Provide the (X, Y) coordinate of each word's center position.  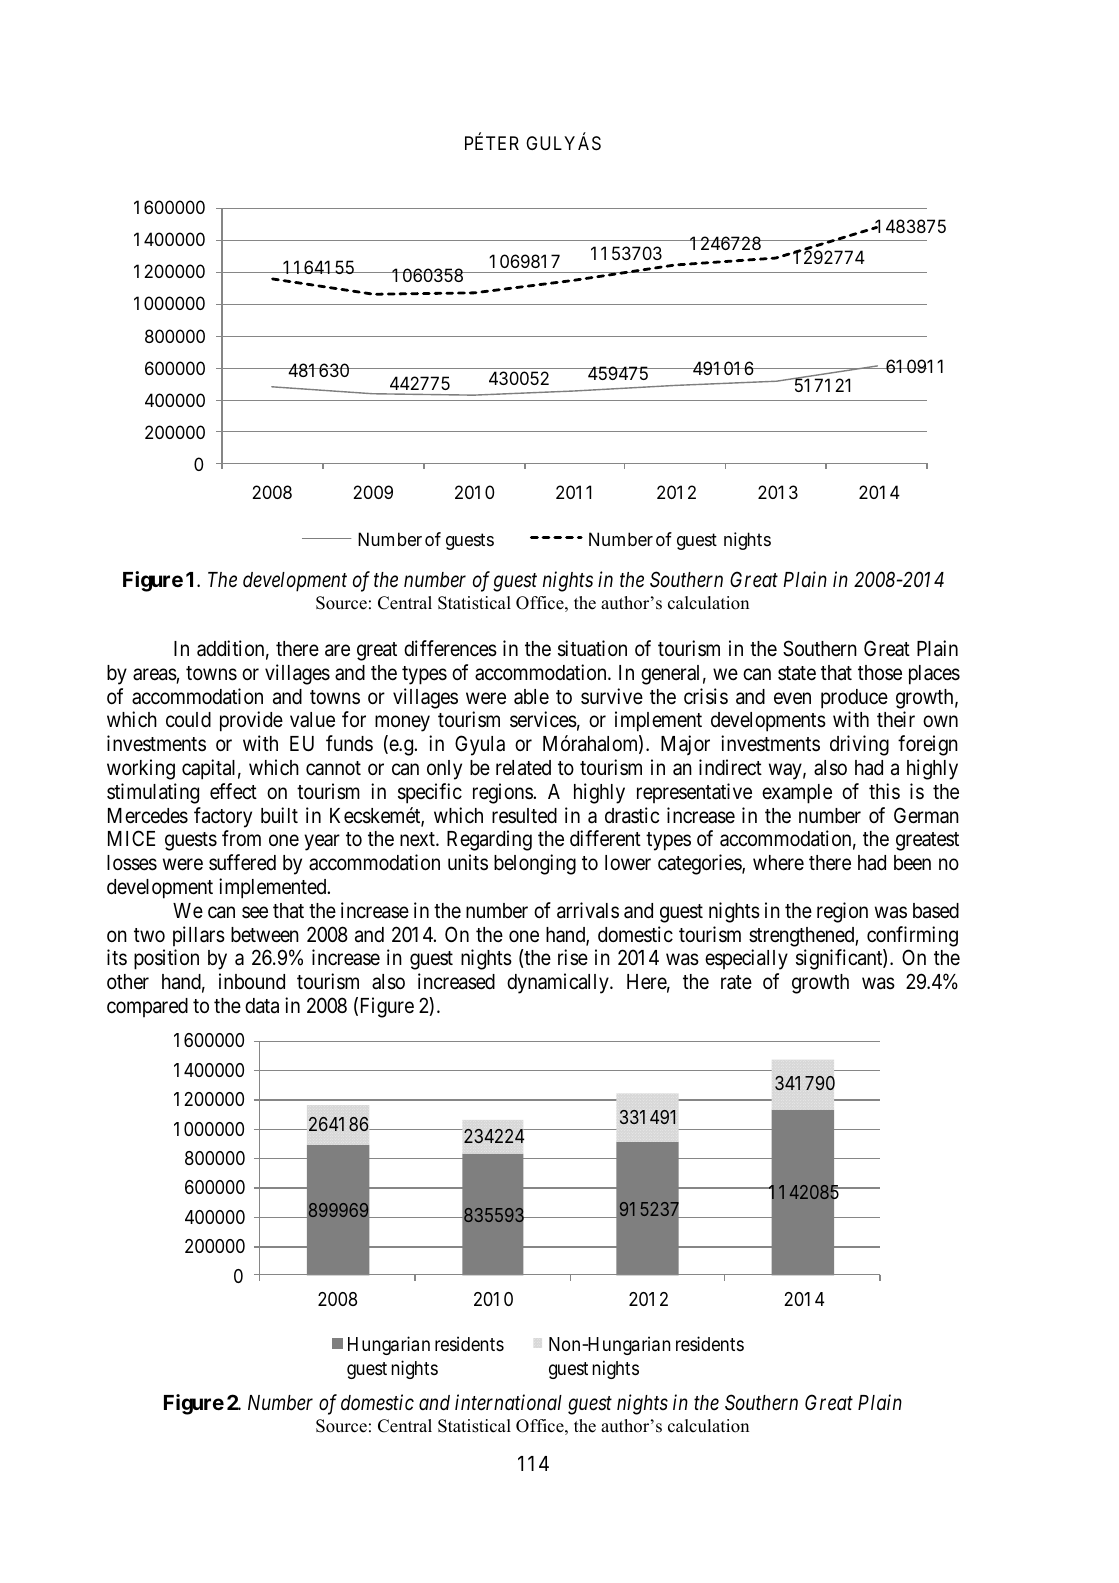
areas (155, 674)
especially (746, 959)
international (508, 1402)
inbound (252, 981)
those (880, 673)
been (912, 863)
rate (736, 982)
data (262, 1006)
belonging (535, 864)
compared (147, 1008)
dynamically (559, 983)
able (531, 697)
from (241, 838)
